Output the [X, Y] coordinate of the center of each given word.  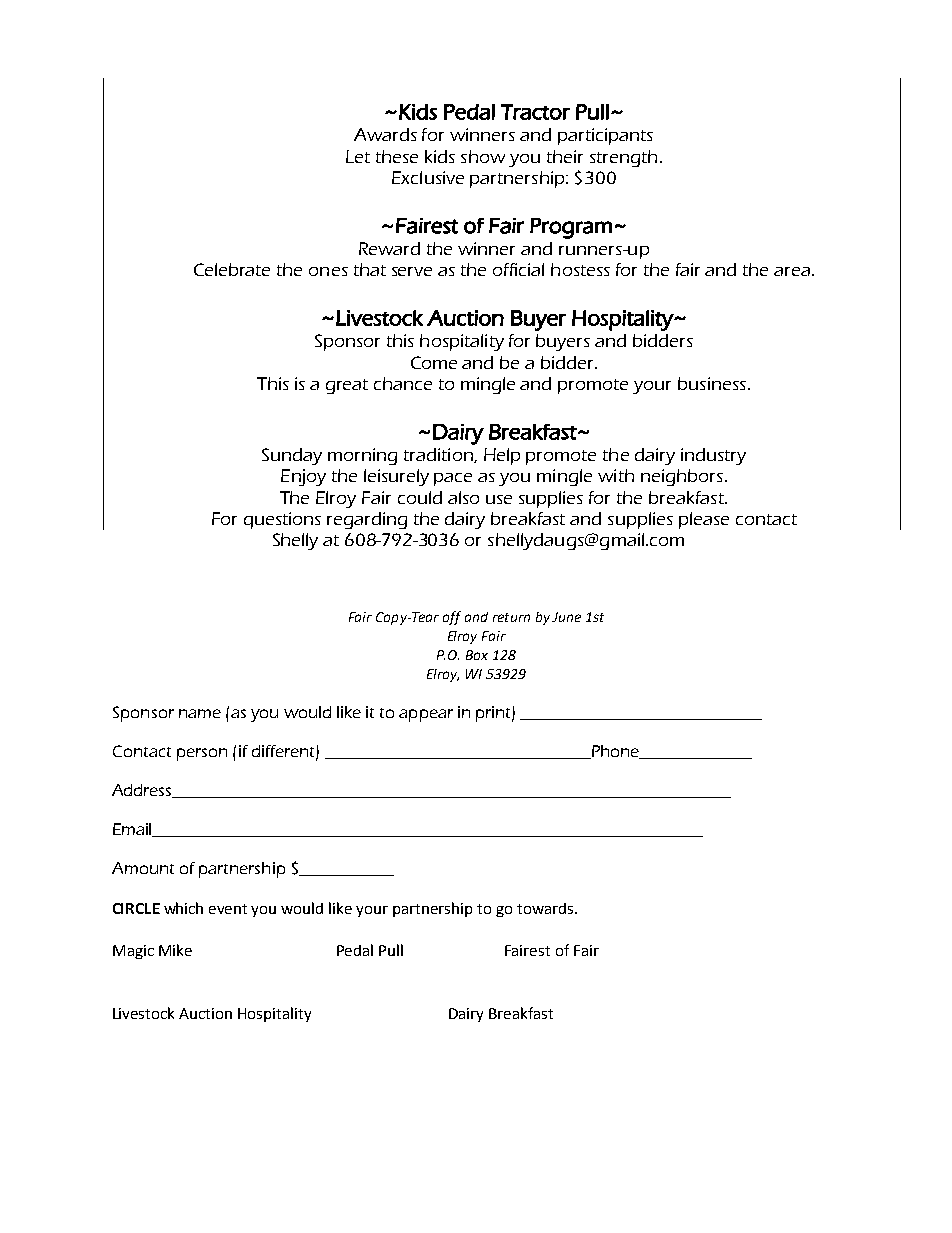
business [712, 383]
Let [358, 156]
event [228, 909]
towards [546, 908]
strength [623, 158]
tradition [439, 455]
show [483, 156]
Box [477, 655]
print [494, 714]
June [566, 617]
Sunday [292, 456]
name [200, 713]
